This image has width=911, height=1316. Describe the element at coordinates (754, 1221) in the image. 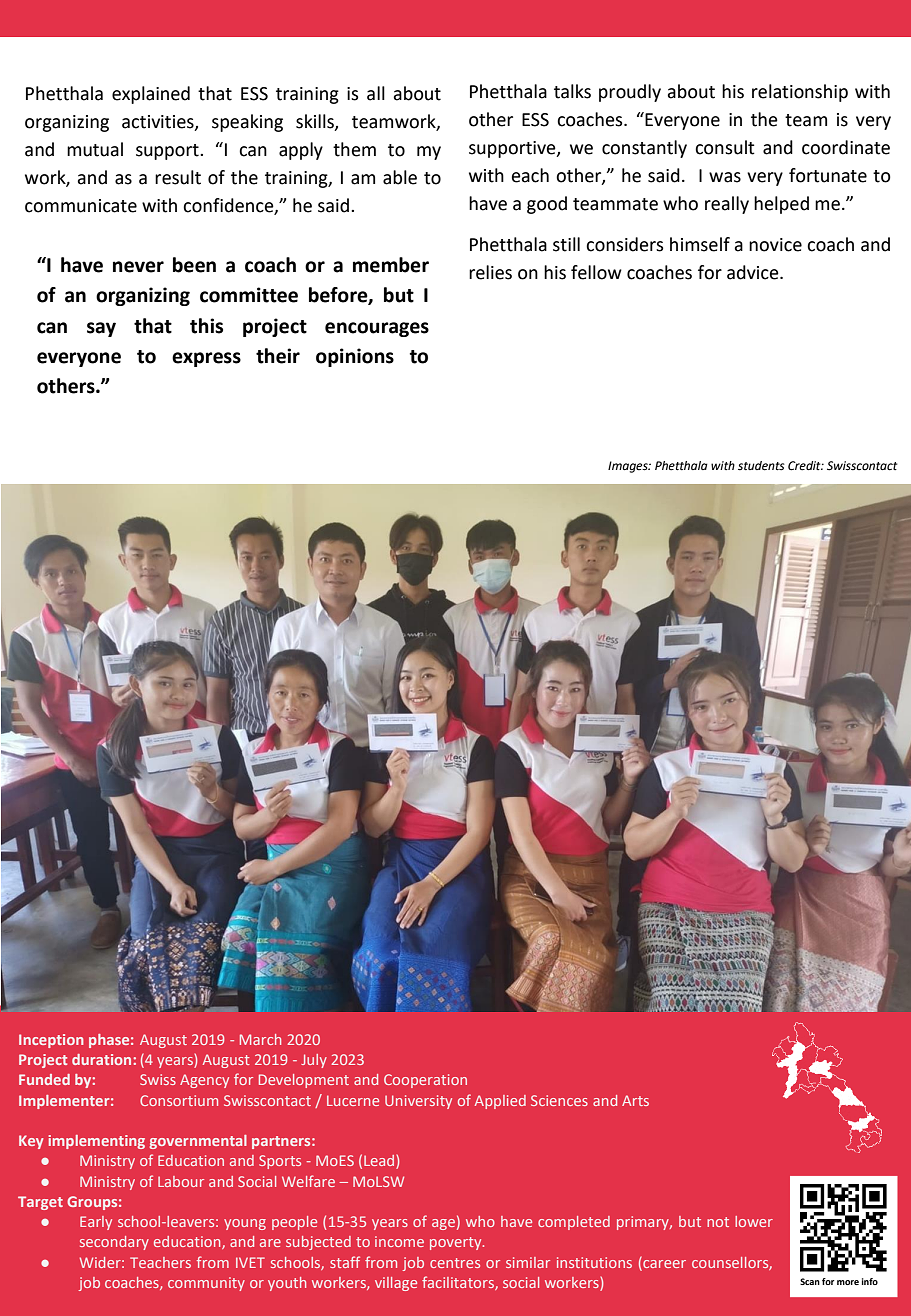

I see `lower` at that location.
